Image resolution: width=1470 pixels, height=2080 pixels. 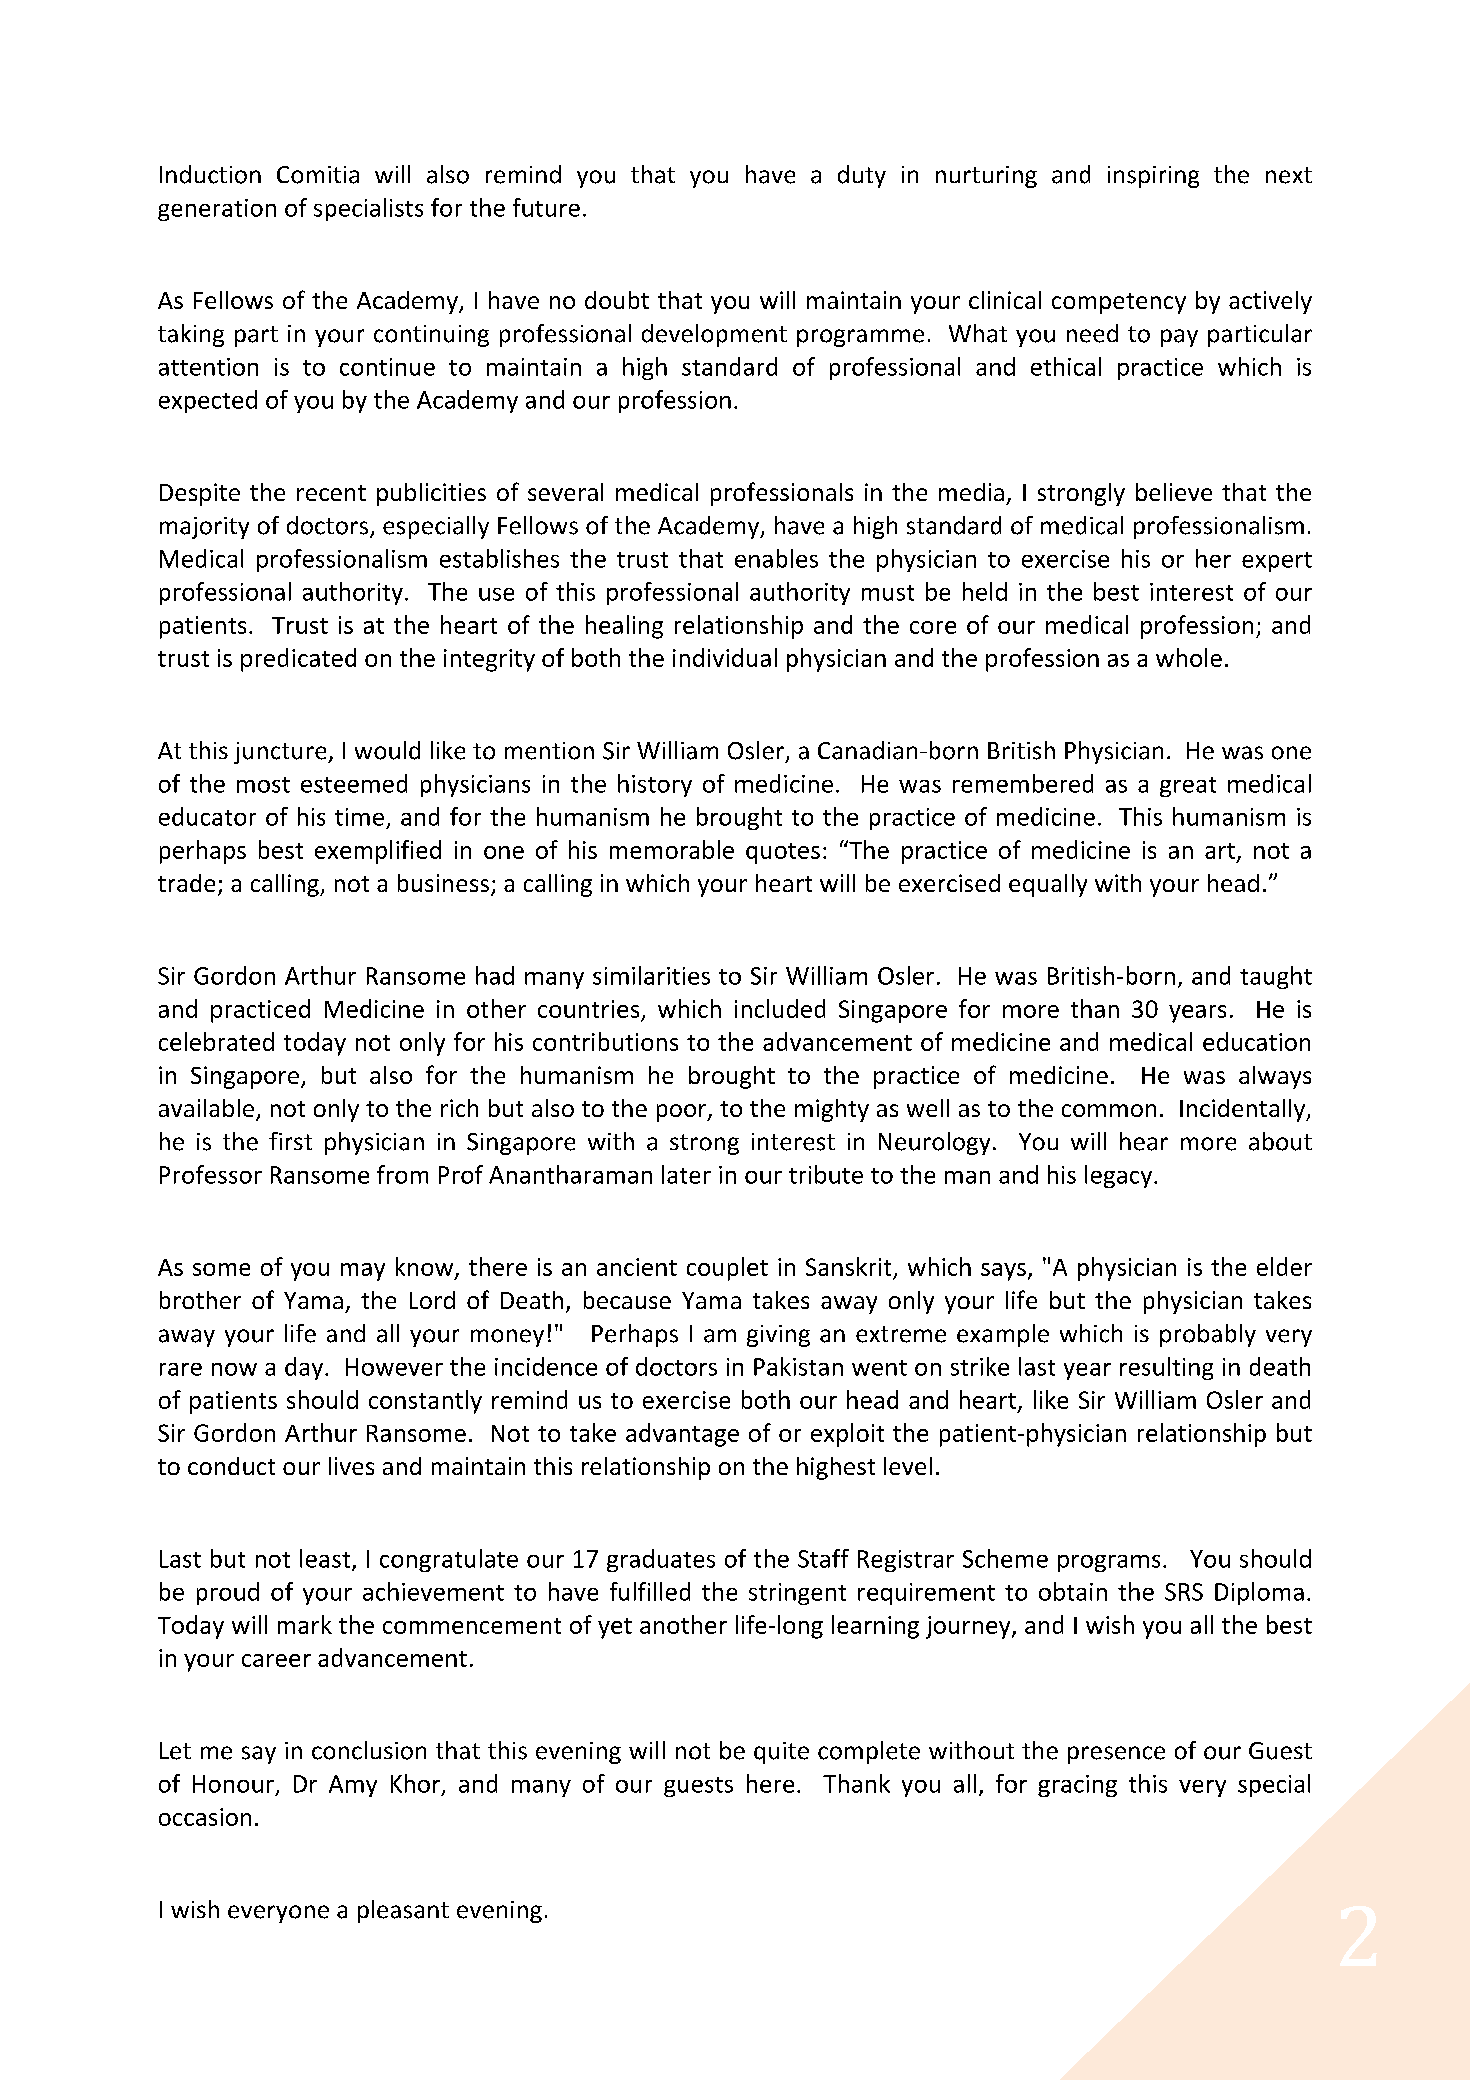 I want to click on quite, so click(x=781, y=1753).
